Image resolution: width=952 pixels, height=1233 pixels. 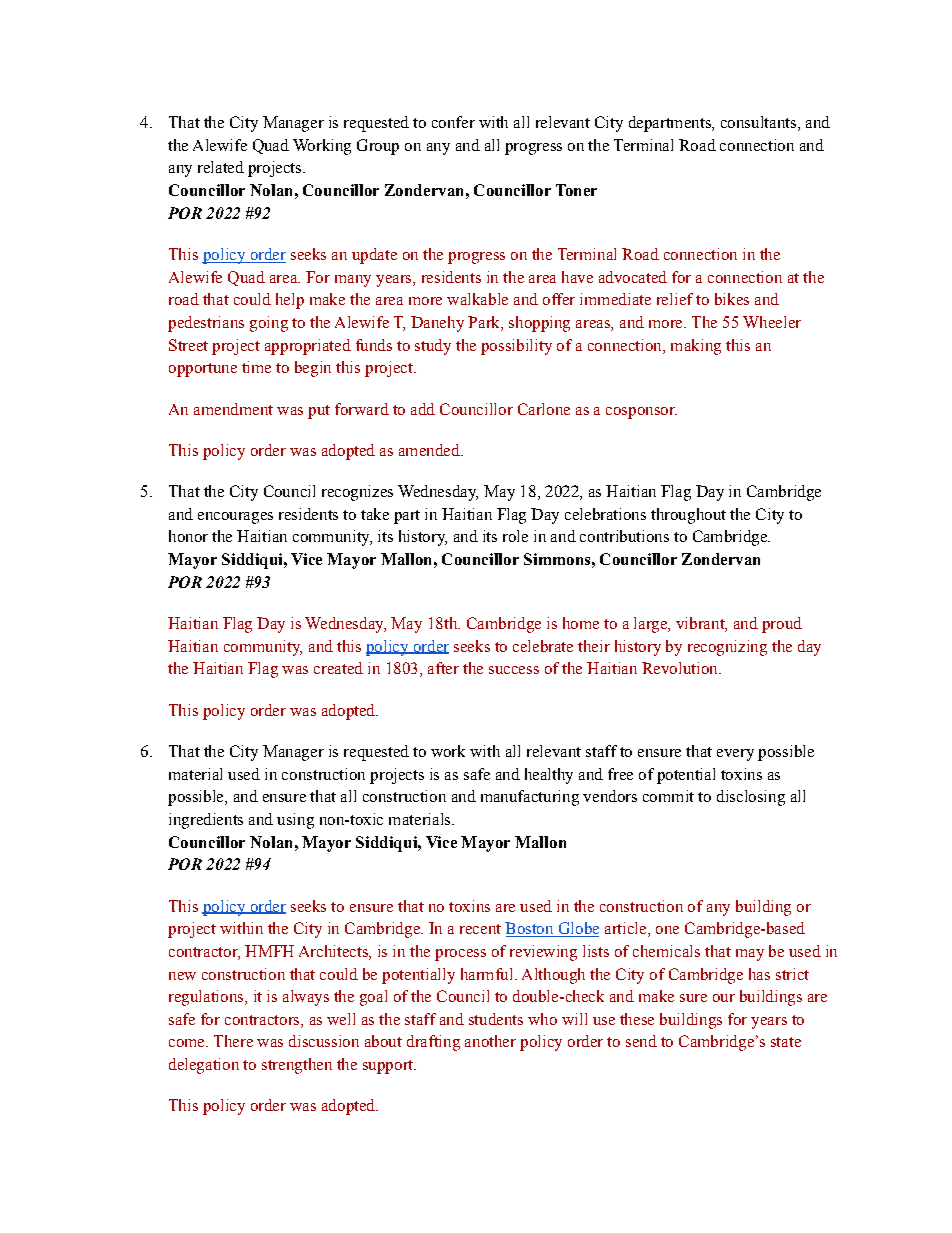 What do you see at coordinates (751, 798) in the image?
I see `disclosing` at bounding box center [751, 798].
